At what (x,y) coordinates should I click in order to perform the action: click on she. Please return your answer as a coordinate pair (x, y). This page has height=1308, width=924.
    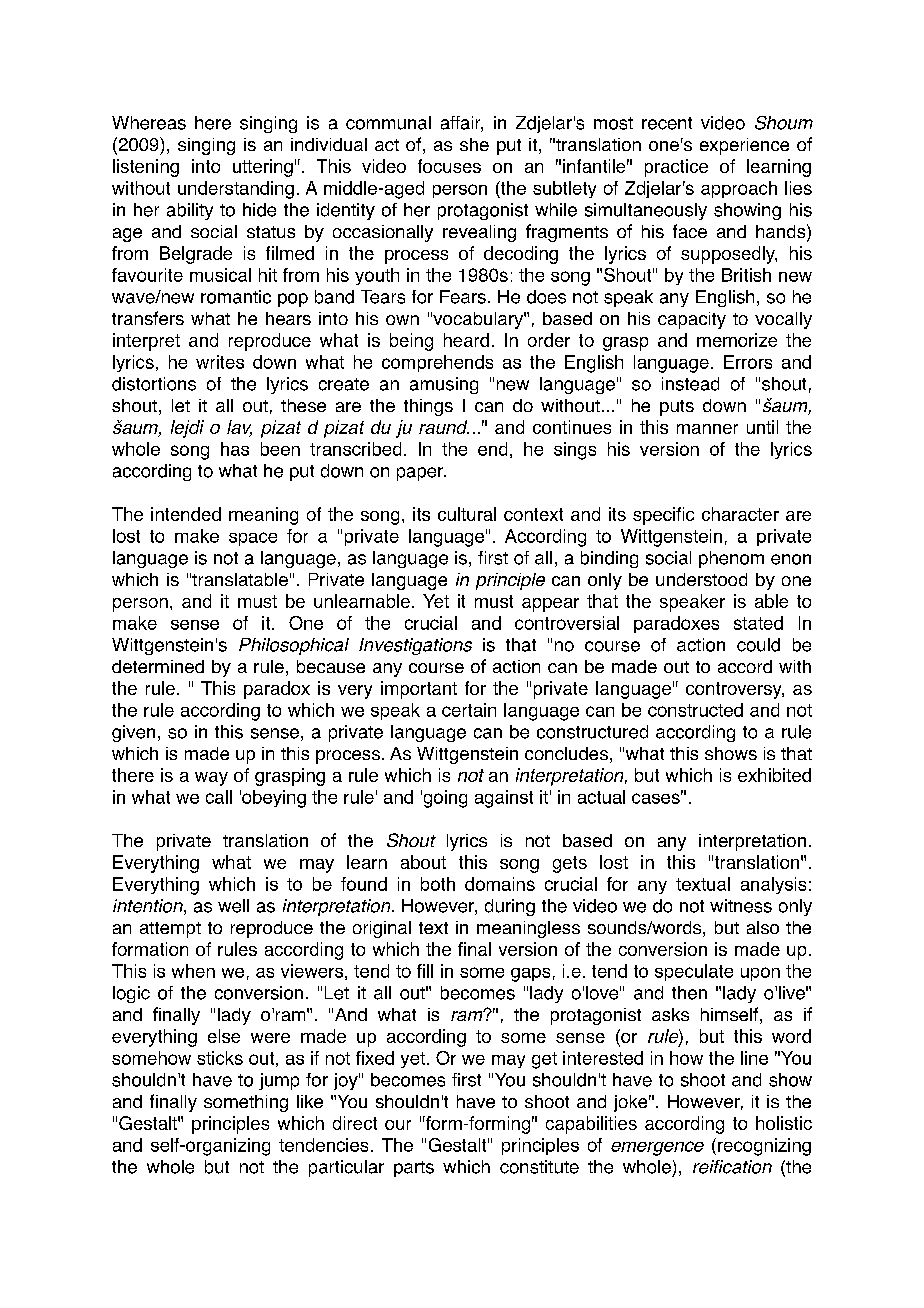
    Looking at the image, I should click on (474, 144).
